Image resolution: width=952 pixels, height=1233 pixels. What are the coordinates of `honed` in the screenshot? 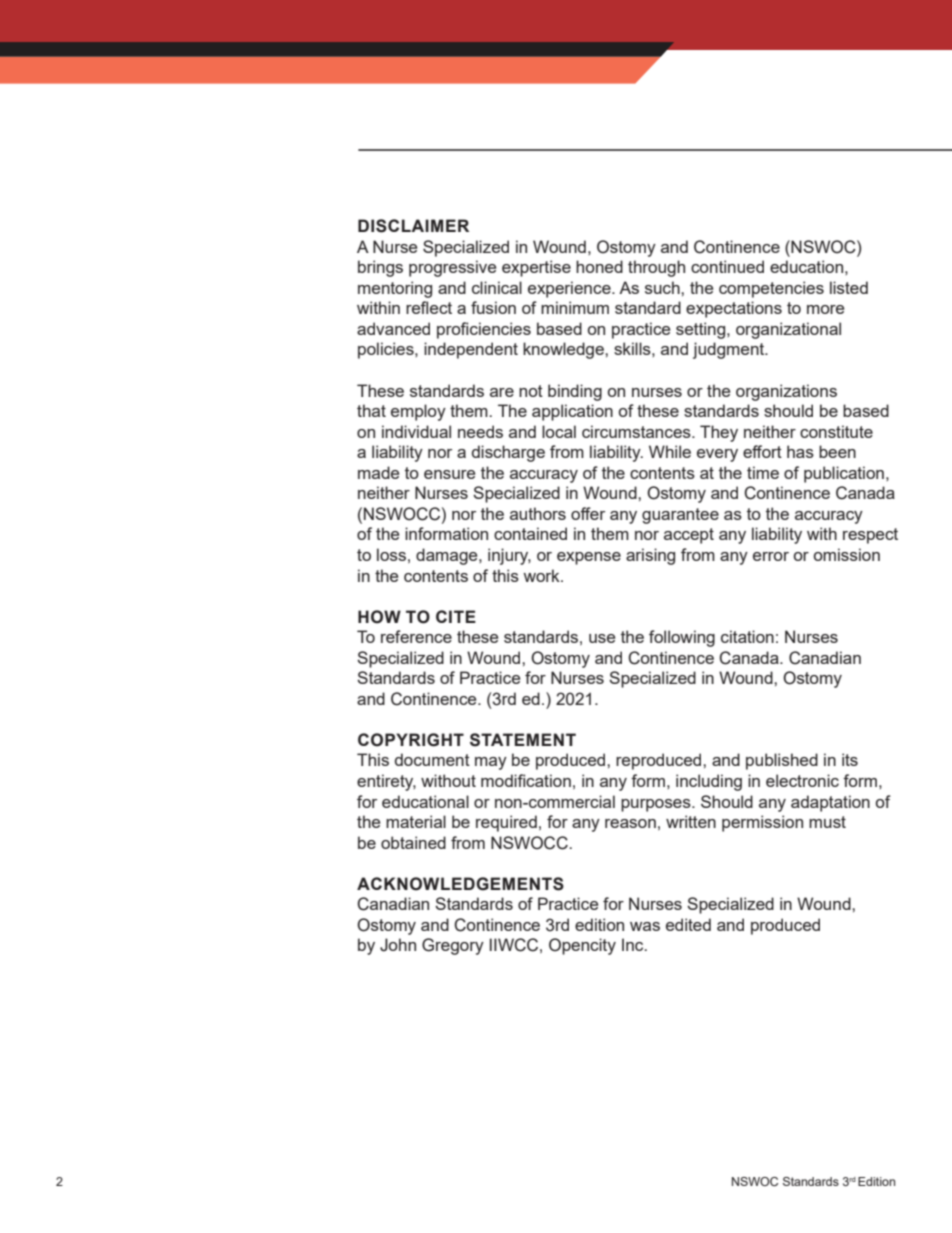 It's located at (599, 266).
